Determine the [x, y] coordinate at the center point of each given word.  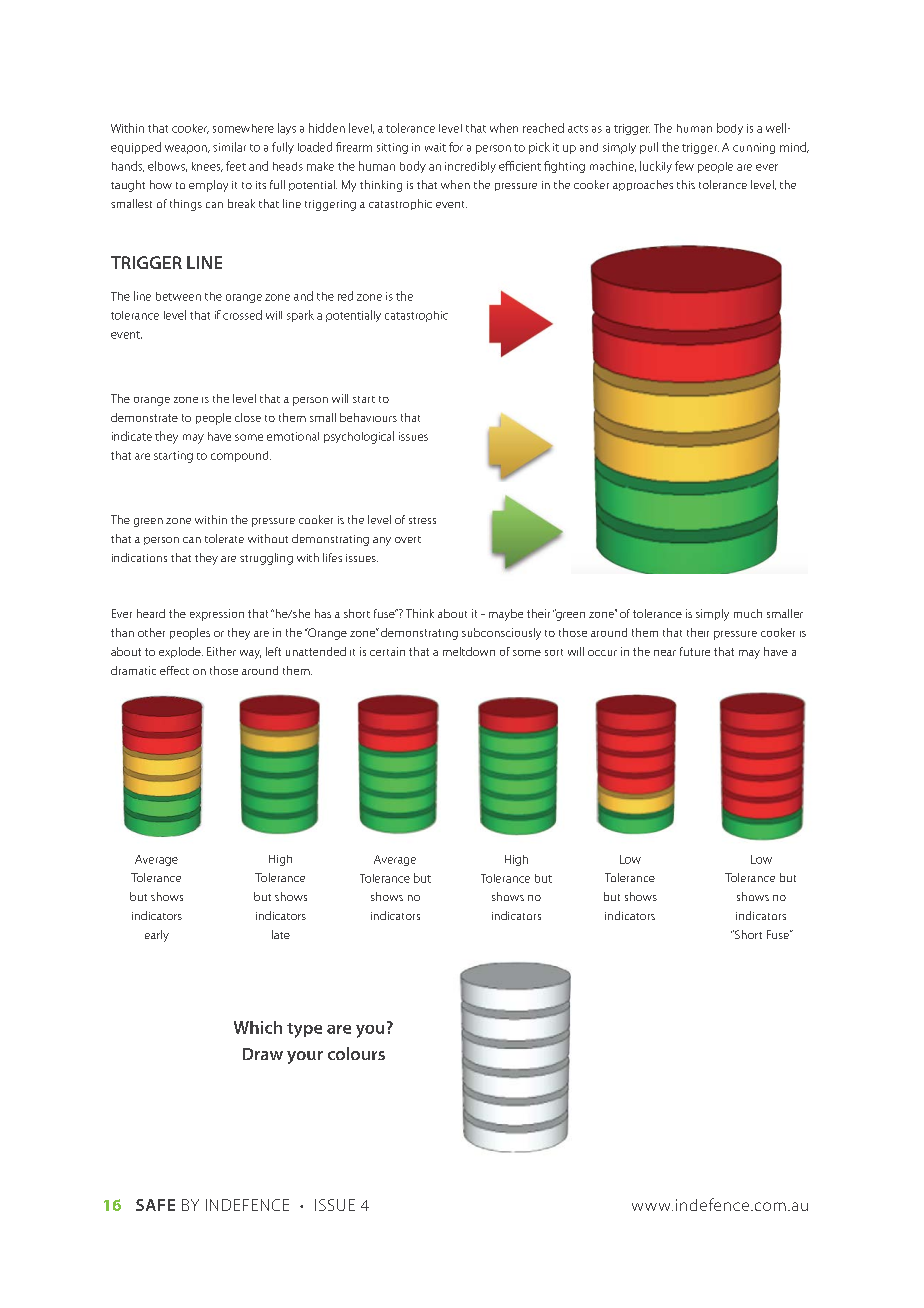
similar [229, 147]
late [281, 934]
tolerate [224, 538]
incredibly [470, 167]
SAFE [155, 1205]
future [695, 651]
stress [422, 520]
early [157, 936]
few [684, 166]
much [748, 613]
